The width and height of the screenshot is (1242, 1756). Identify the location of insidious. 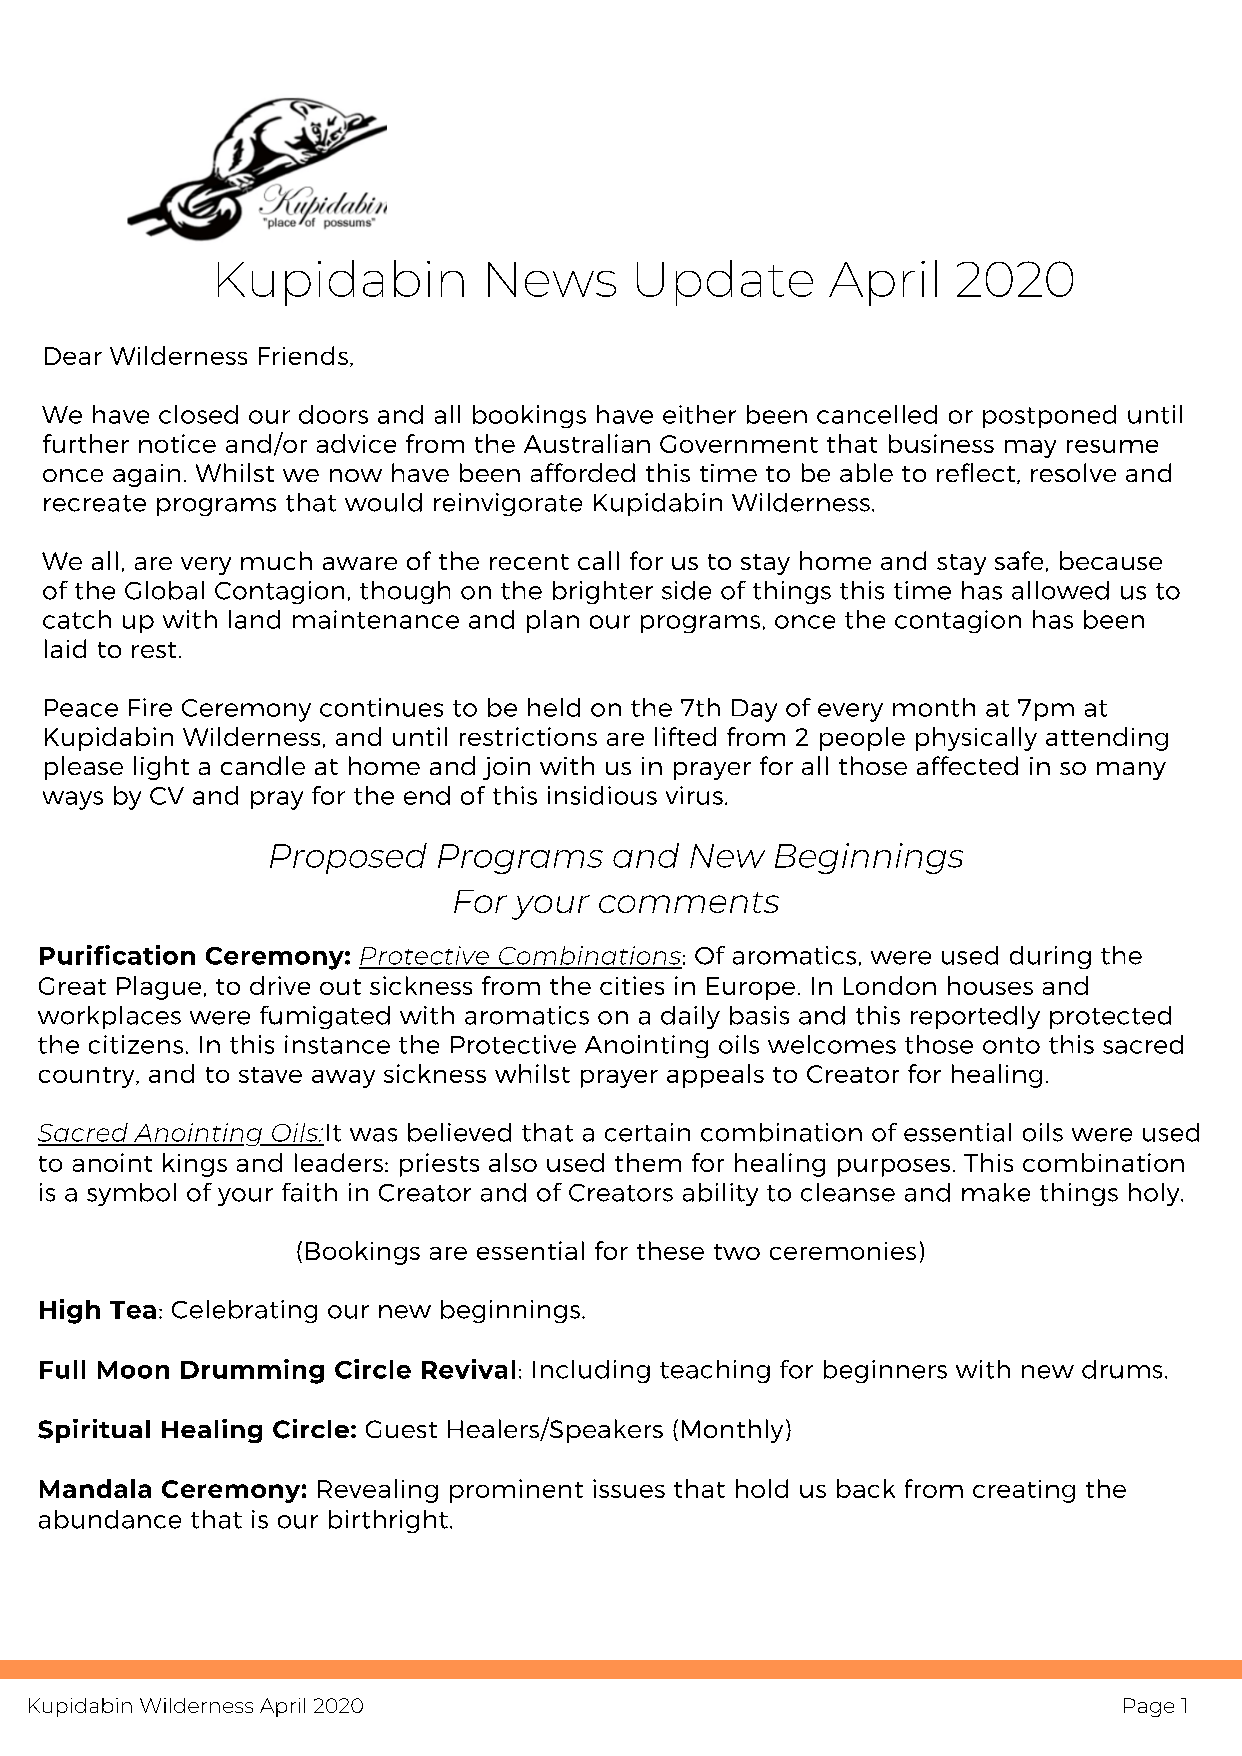
(602, 795).
